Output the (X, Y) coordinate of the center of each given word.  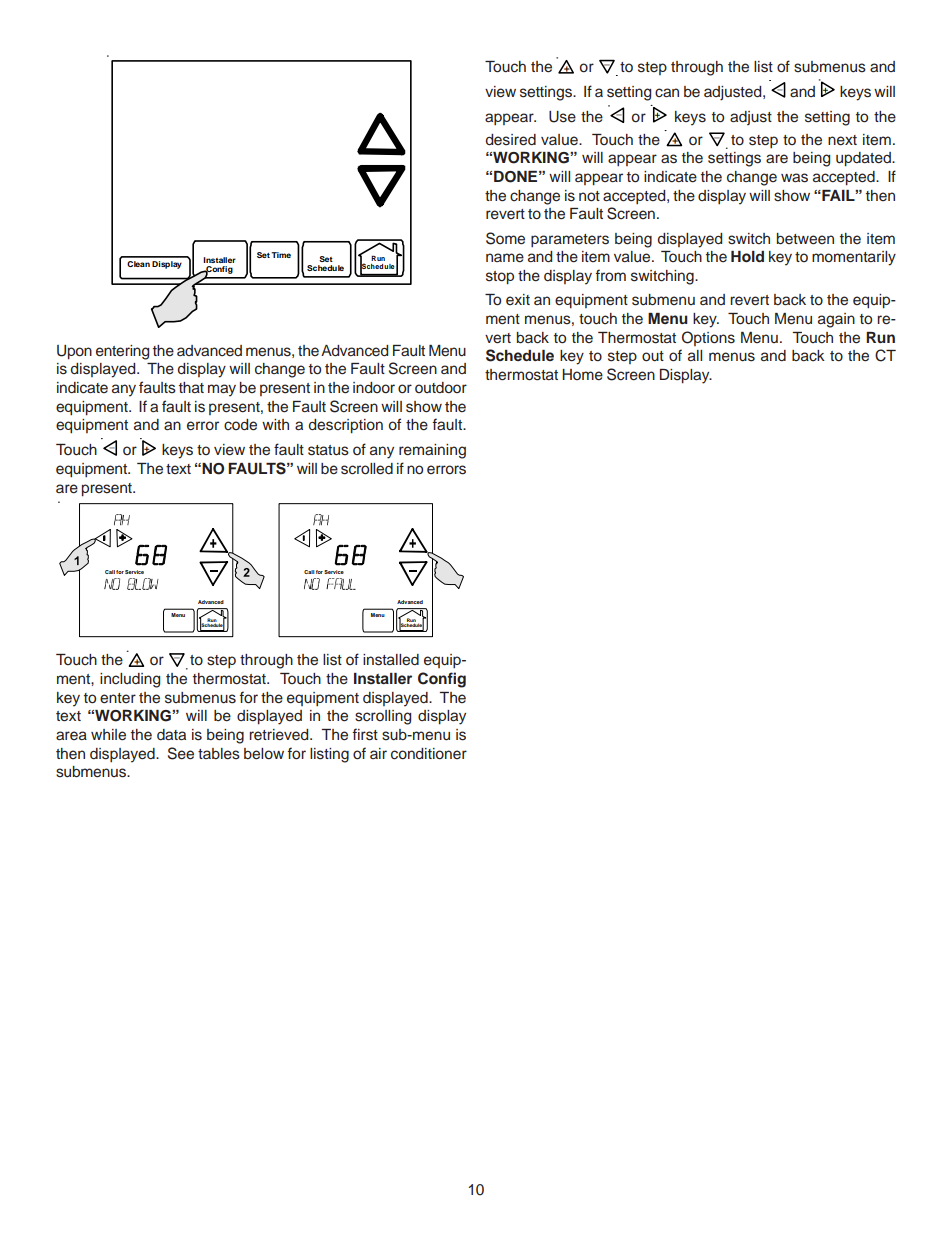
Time (281, 255)
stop (500, 278)
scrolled (367, 469)
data (171, 734)
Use (562, 117)
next (842, 140)
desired (511, 140)
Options (708, 338)
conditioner (429, 754)
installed (391, 660)
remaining (432, 451)
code (240, 425)
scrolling (383, 717)
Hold (747, 257)
